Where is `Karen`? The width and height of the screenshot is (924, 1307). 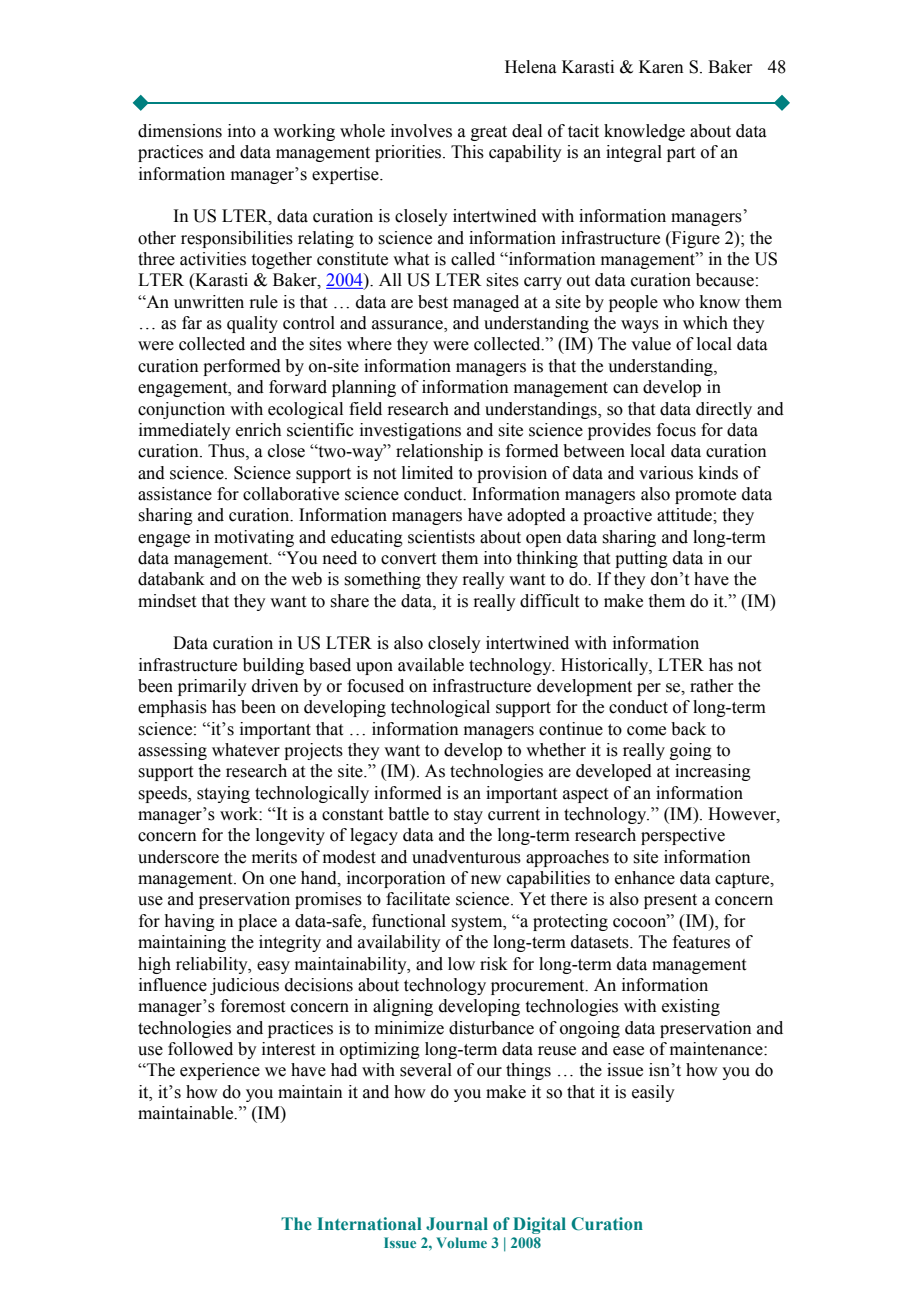
Karen is located at coordinates (661, 67).
